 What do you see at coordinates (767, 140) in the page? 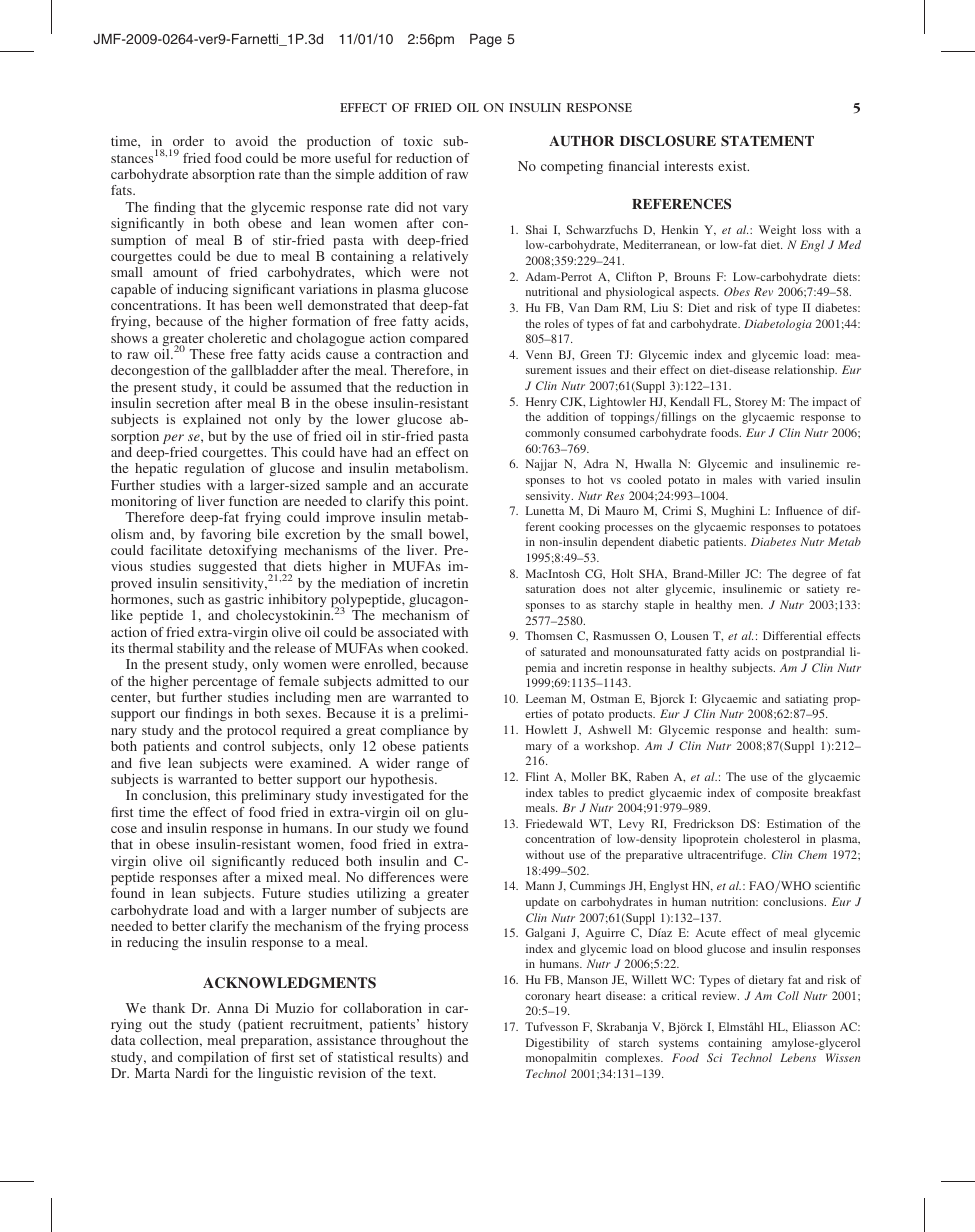
I see `STATEMENT` at bounding box center [767, 140].
